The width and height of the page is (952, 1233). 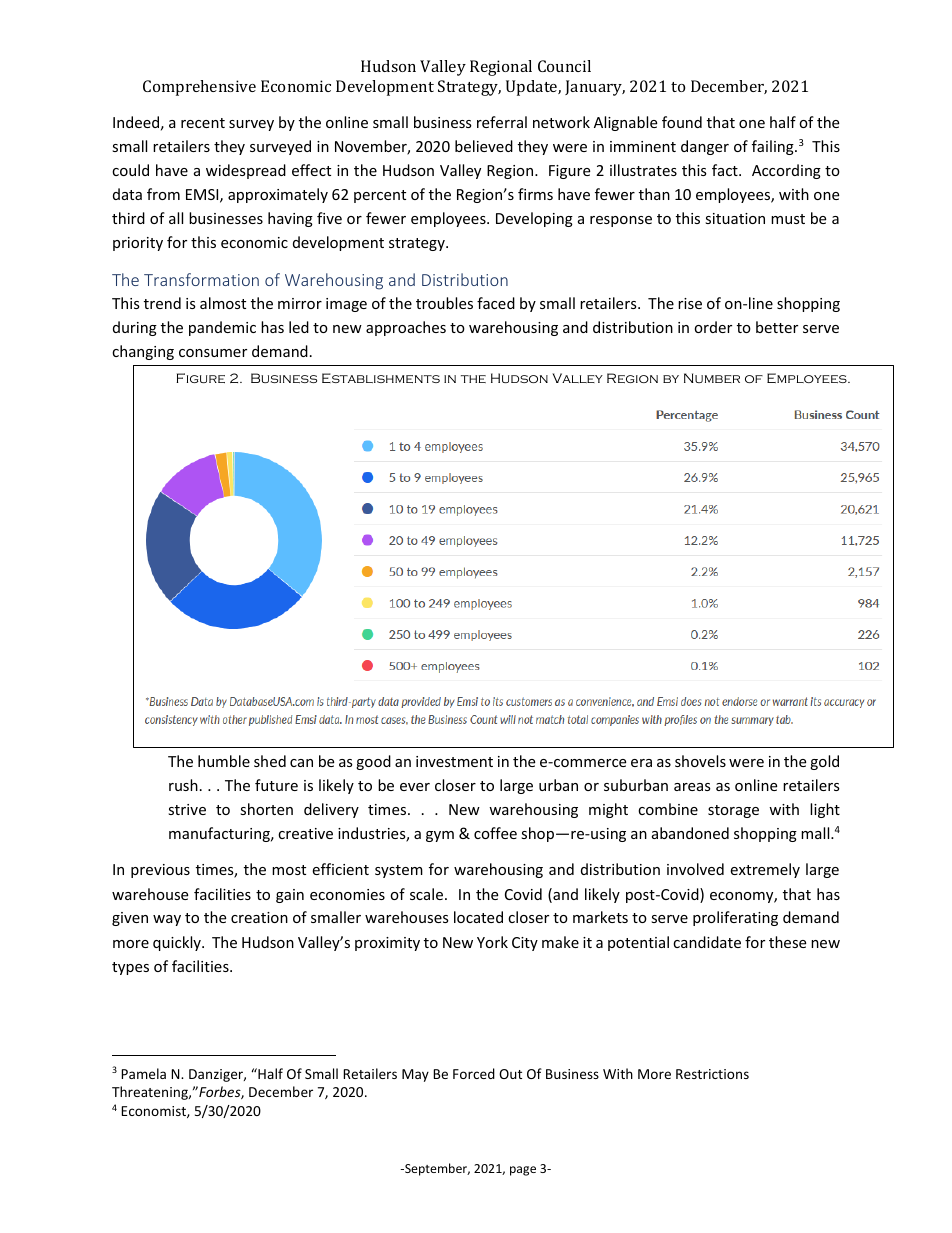 I want to click on rush, so click(x=183, y=785).
